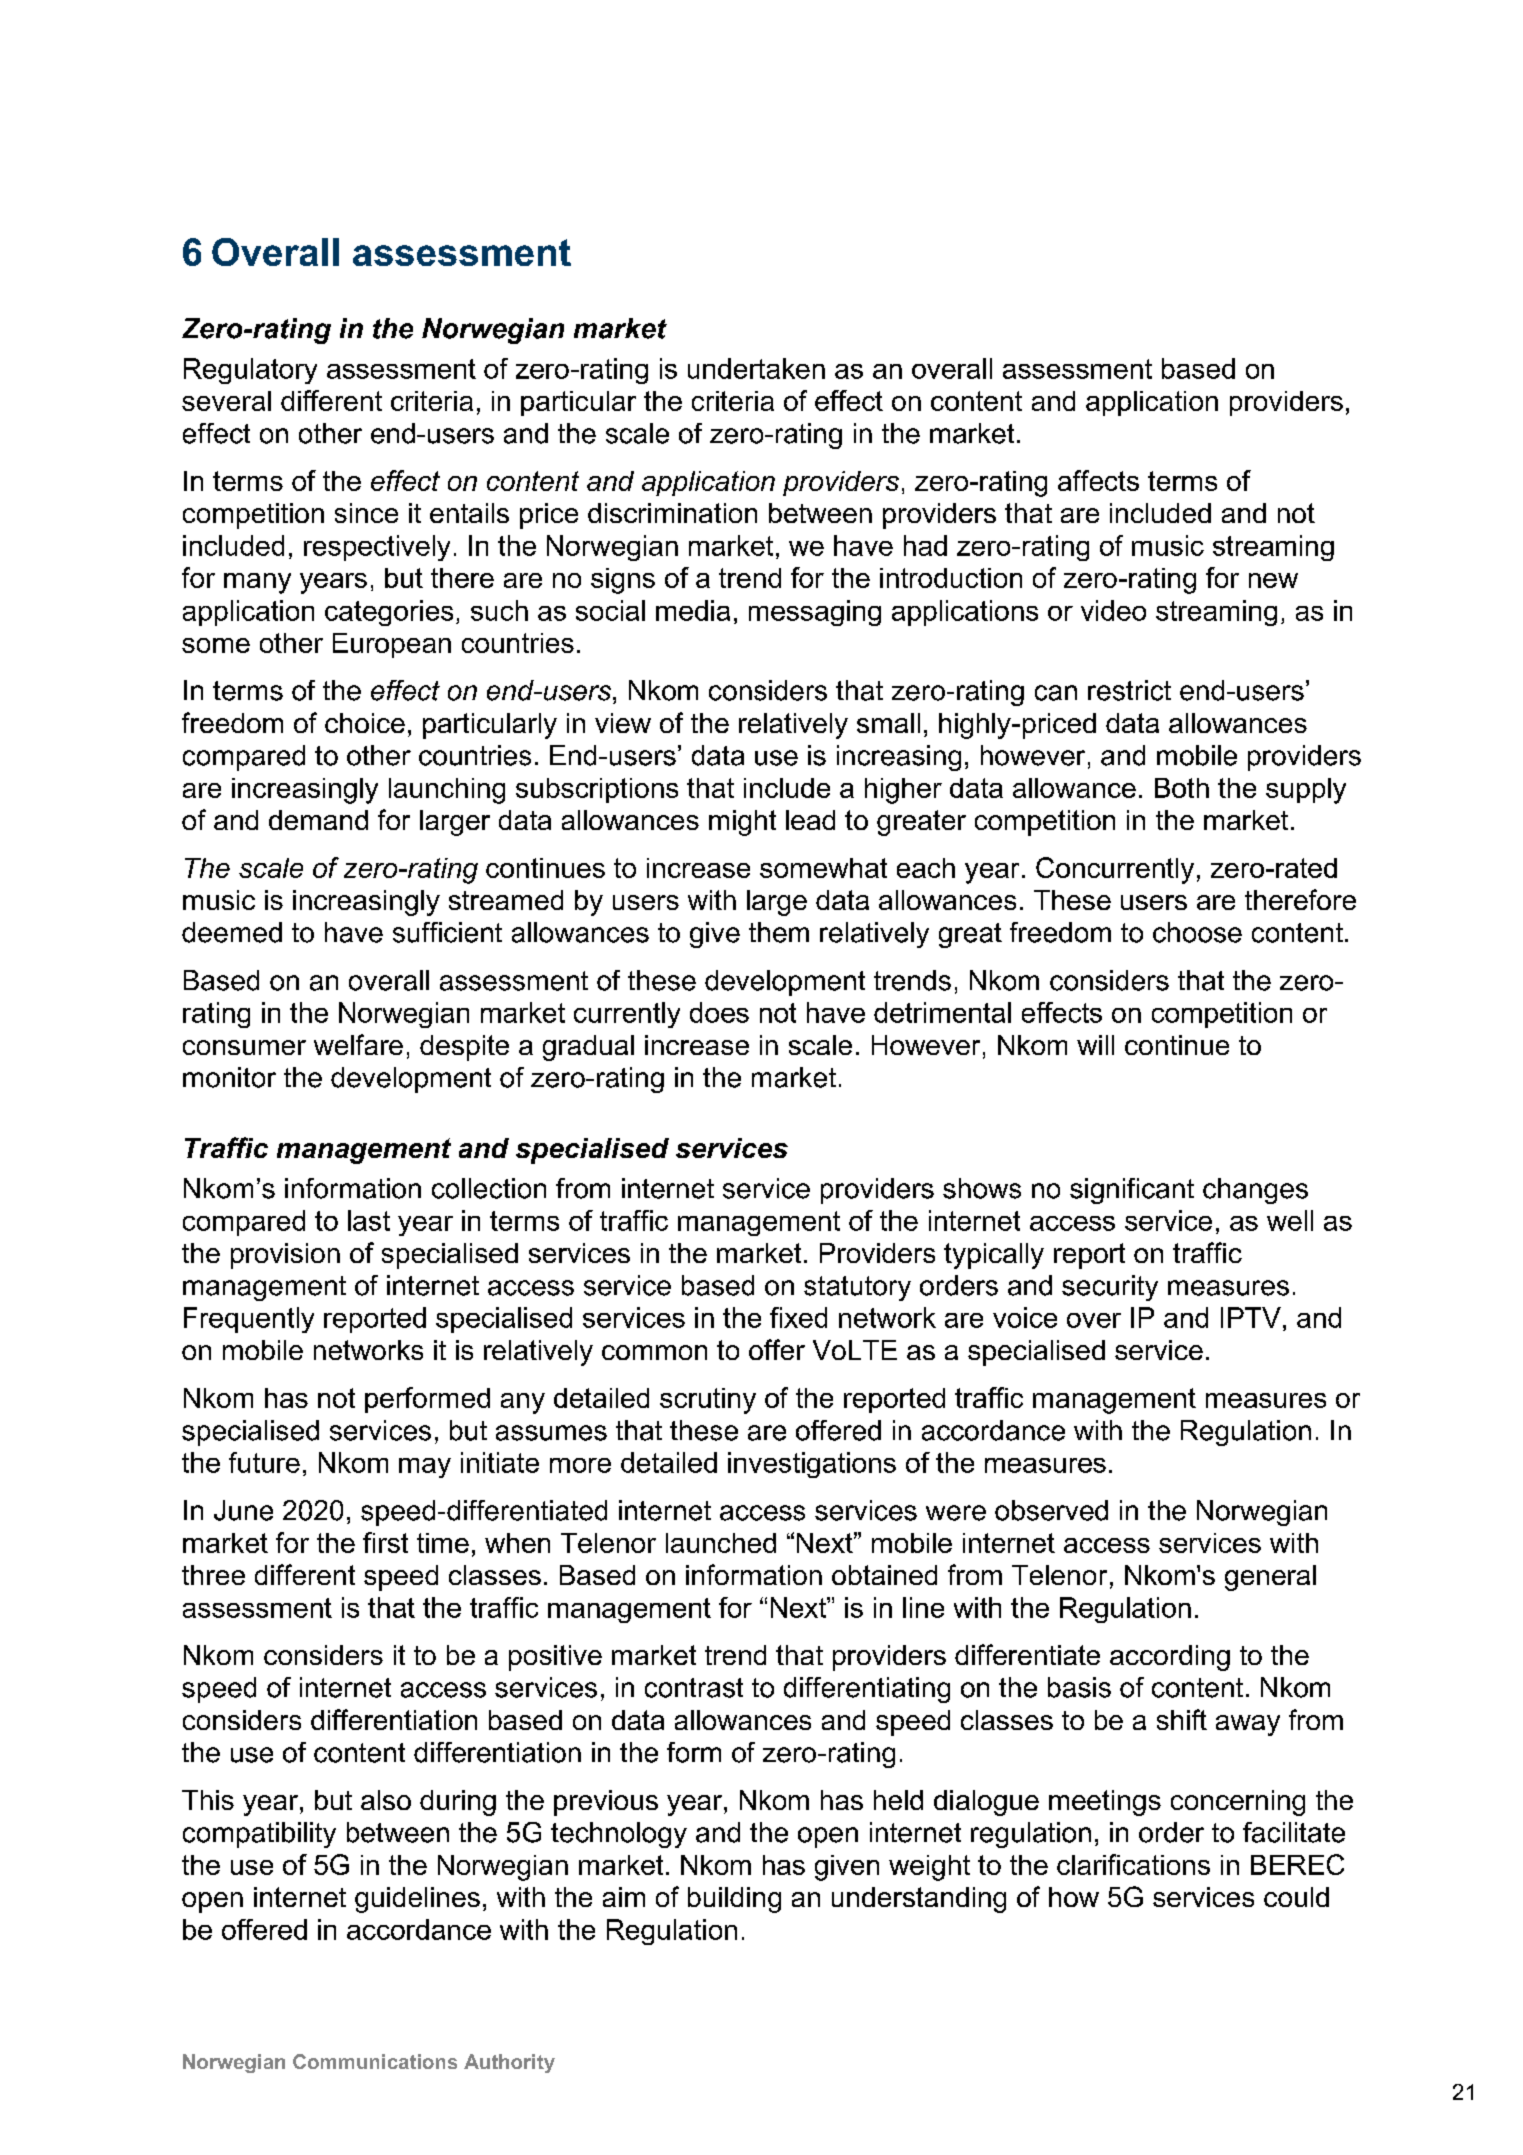  I want to click on investigations, so click(812, 1465).
